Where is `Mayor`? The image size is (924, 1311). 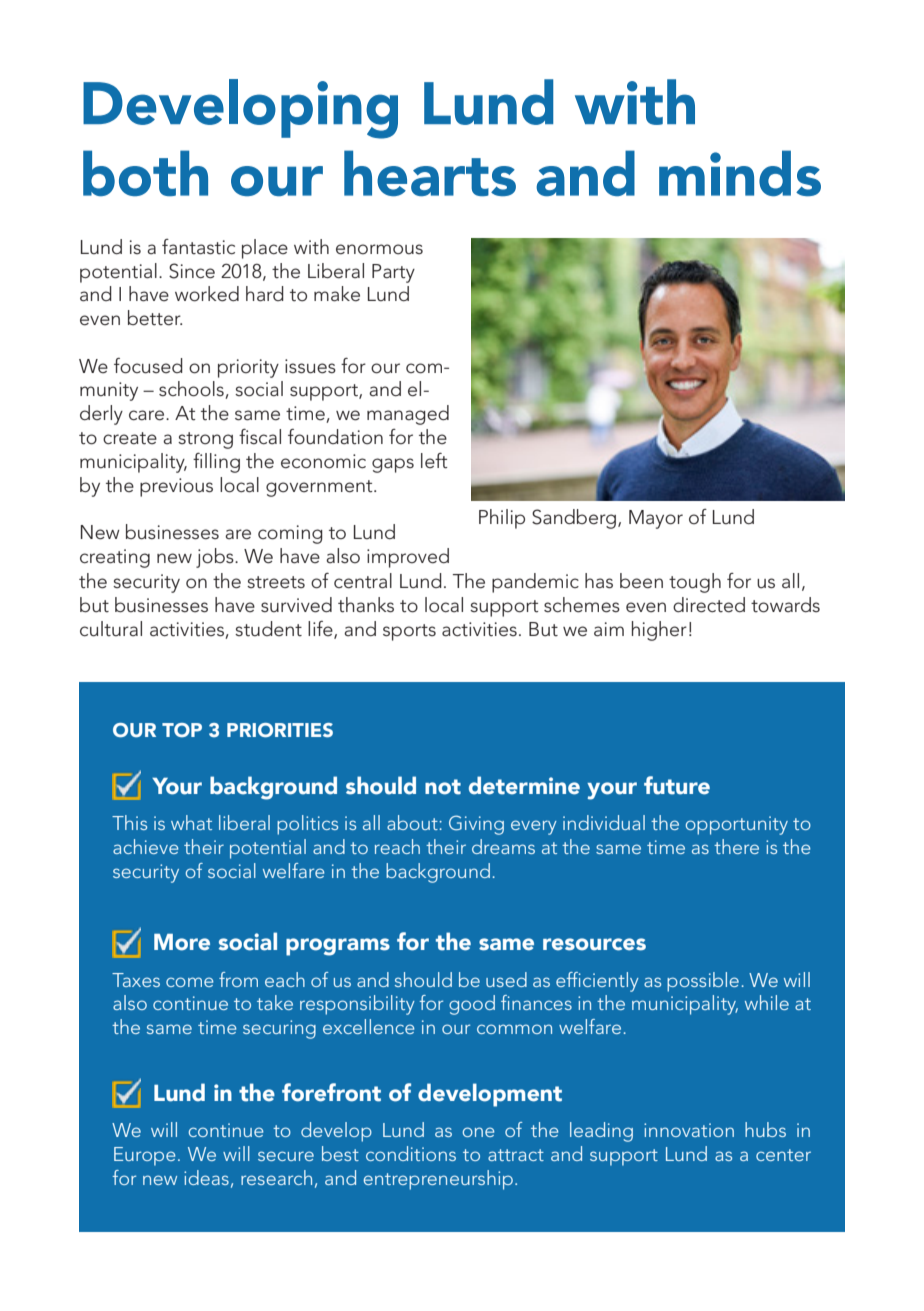 Mayor is located at coordinates (656, 519).
